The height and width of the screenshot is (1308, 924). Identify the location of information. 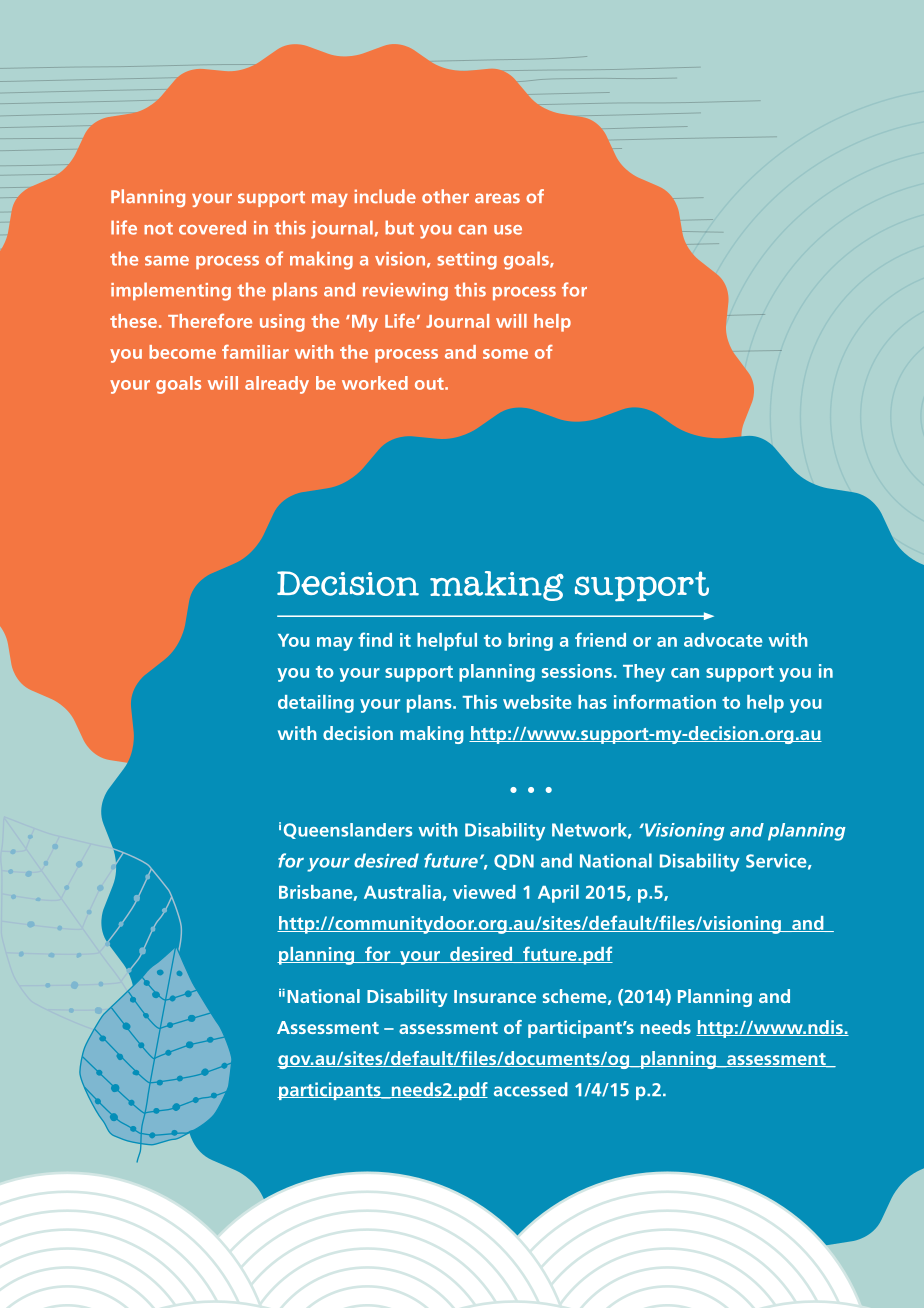
(665, 701).
